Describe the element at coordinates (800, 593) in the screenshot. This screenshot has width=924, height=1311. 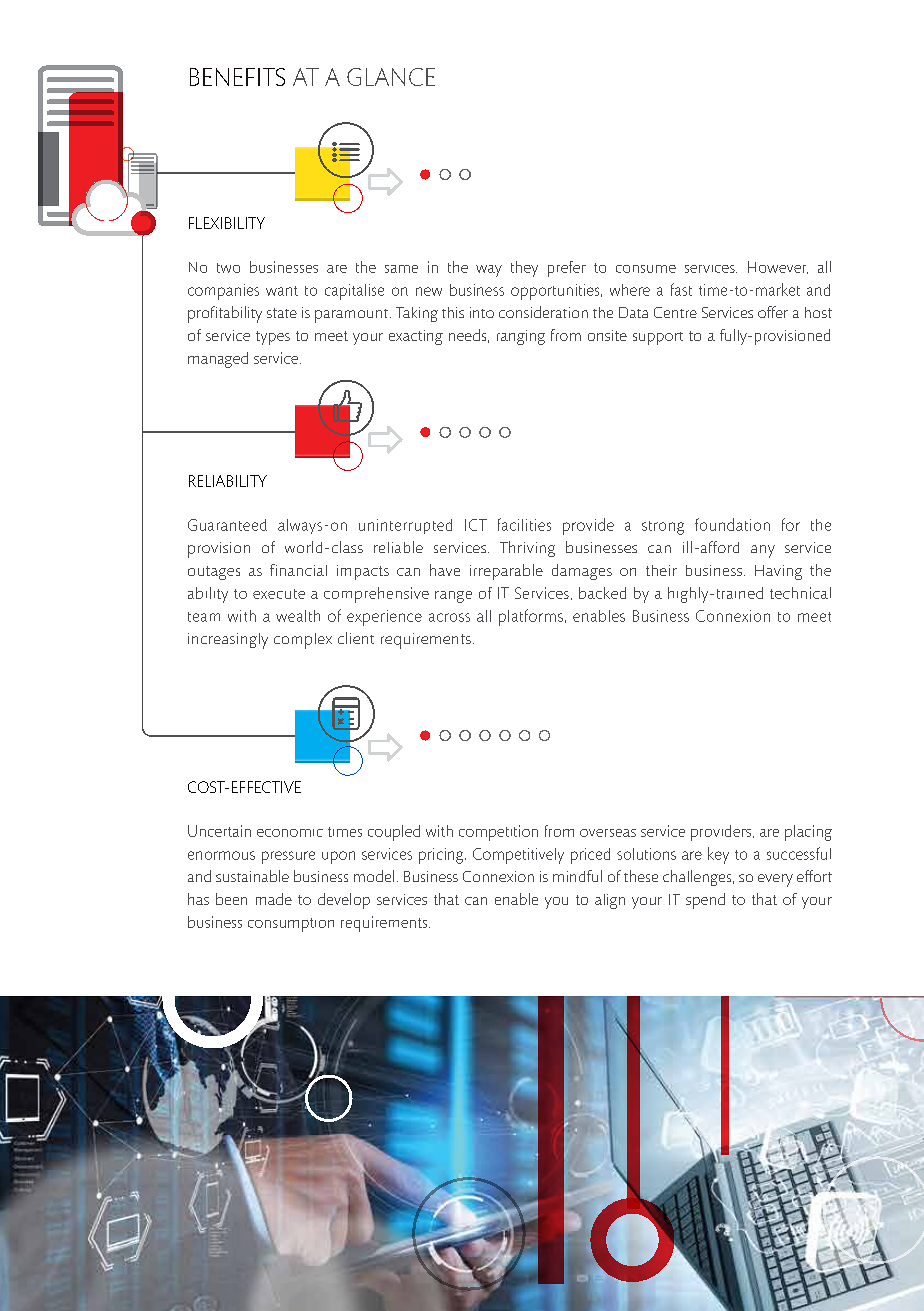
I see `technical` at that location.
